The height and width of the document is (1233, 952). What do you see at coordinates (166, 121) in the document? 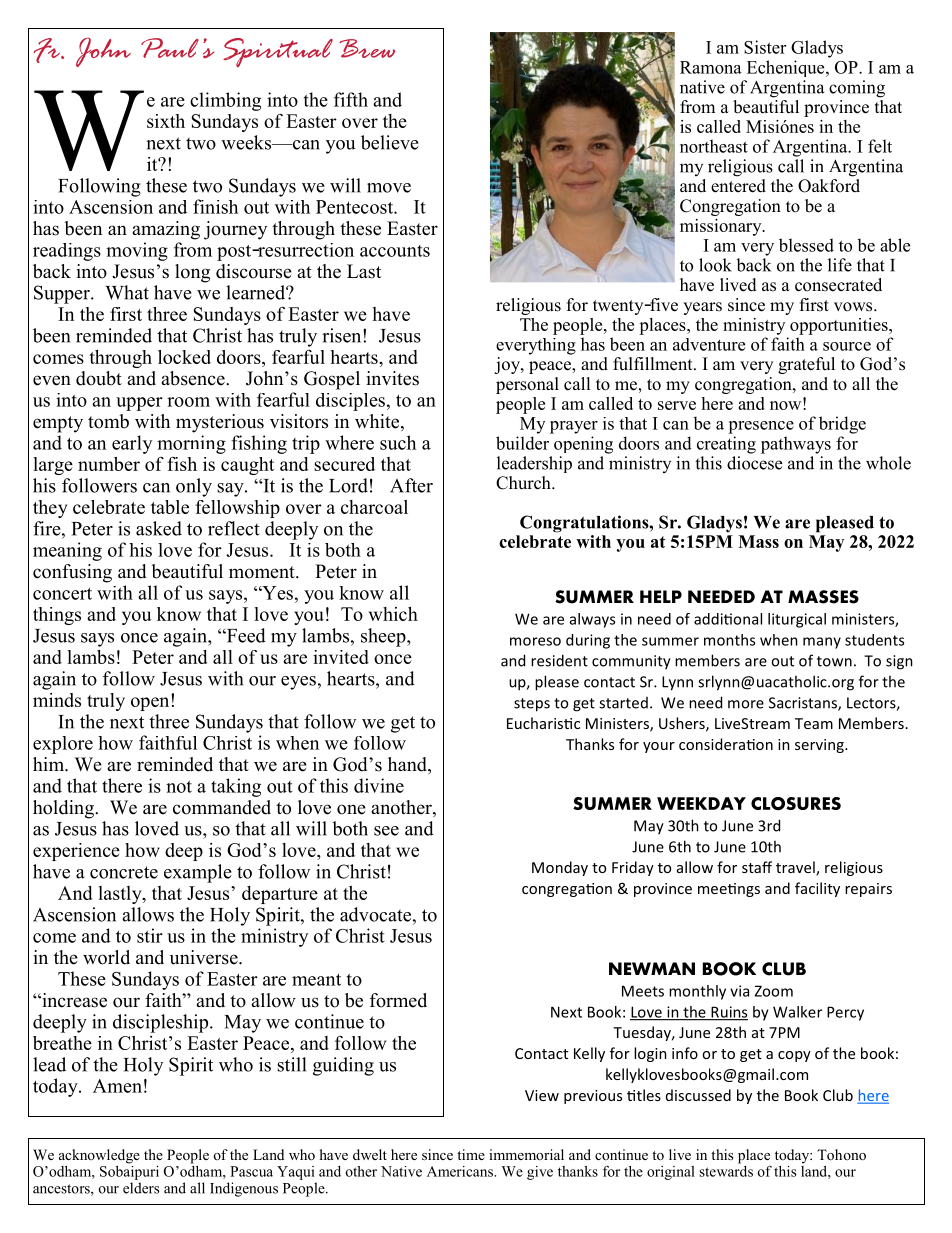
I see `sixth` at bounding box center [166, 121].
